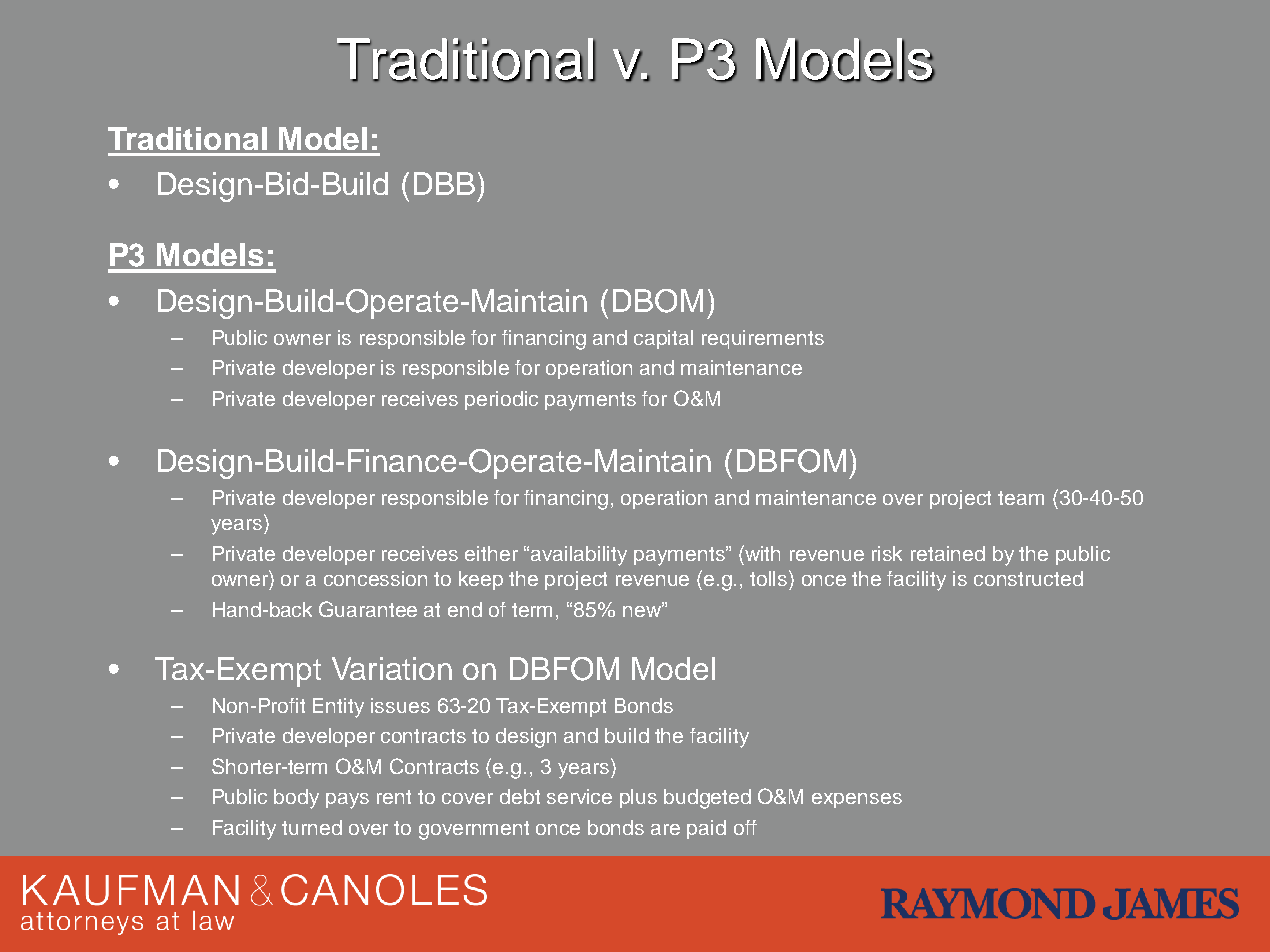 This page has height=952, width=1270. I want to click on capital, so click(663, 339).
